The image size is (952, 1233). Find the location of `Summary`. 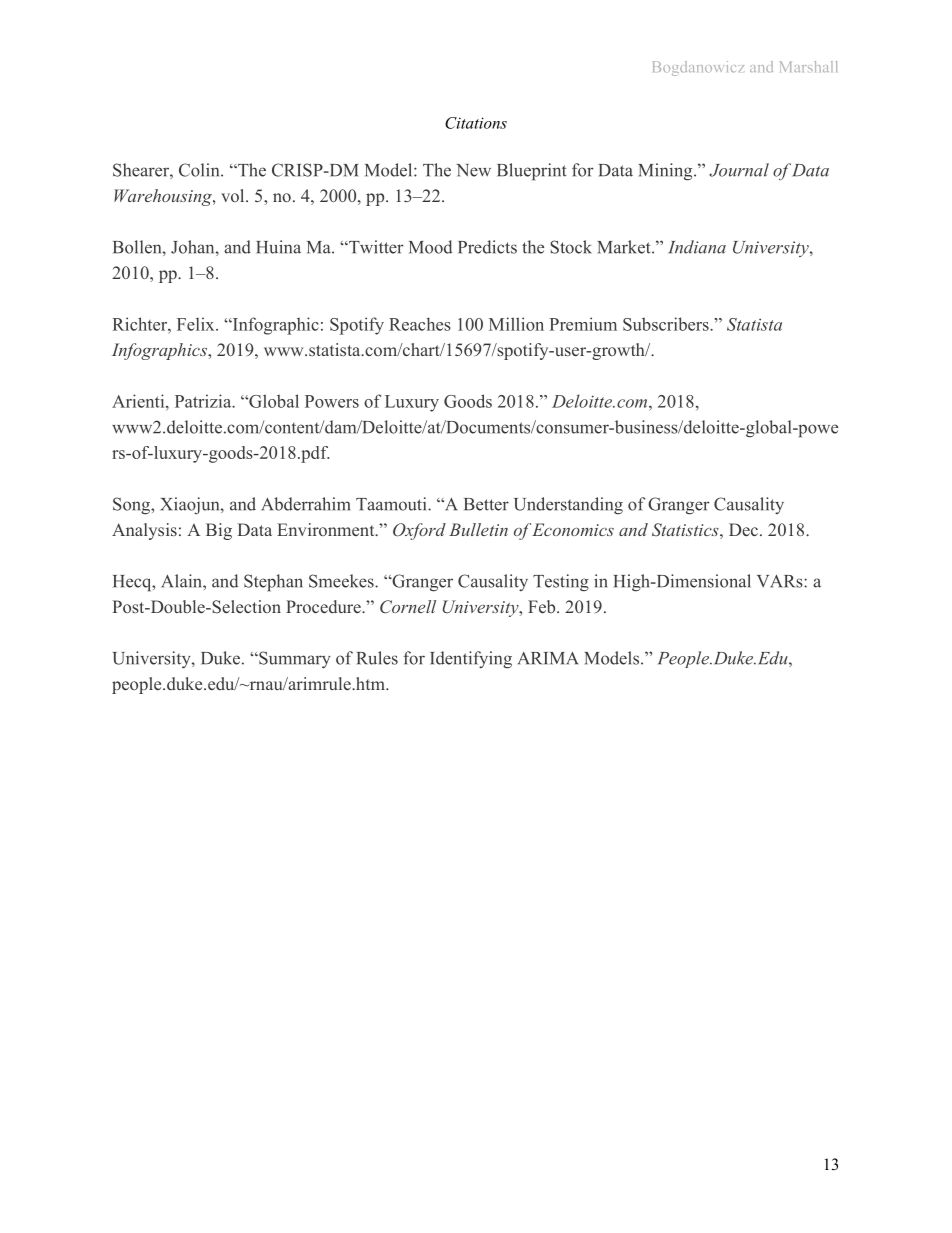

Summary is located at coordinates (294, 659).
